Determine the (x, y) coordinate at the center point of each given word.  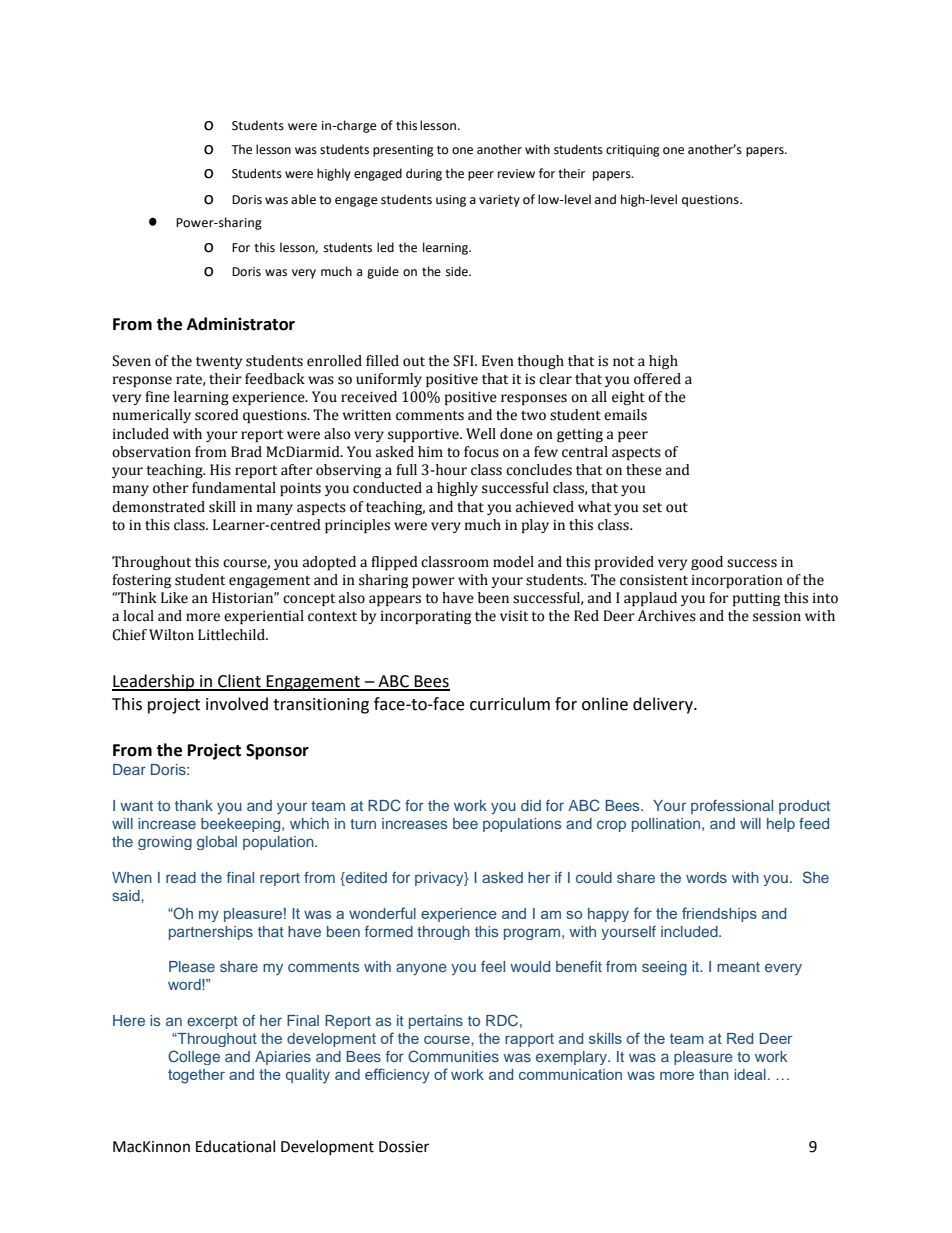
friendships (719, 914)
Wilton (171, 635)
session (777, 616)
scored (217, 415)
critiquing (633, 151)
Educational (235, 1146)
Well (481, 434)
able (303, 199)
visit (514, 616)
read (181, 877)
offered (657, 379)
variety (499, 201)
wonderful (382, 913)
